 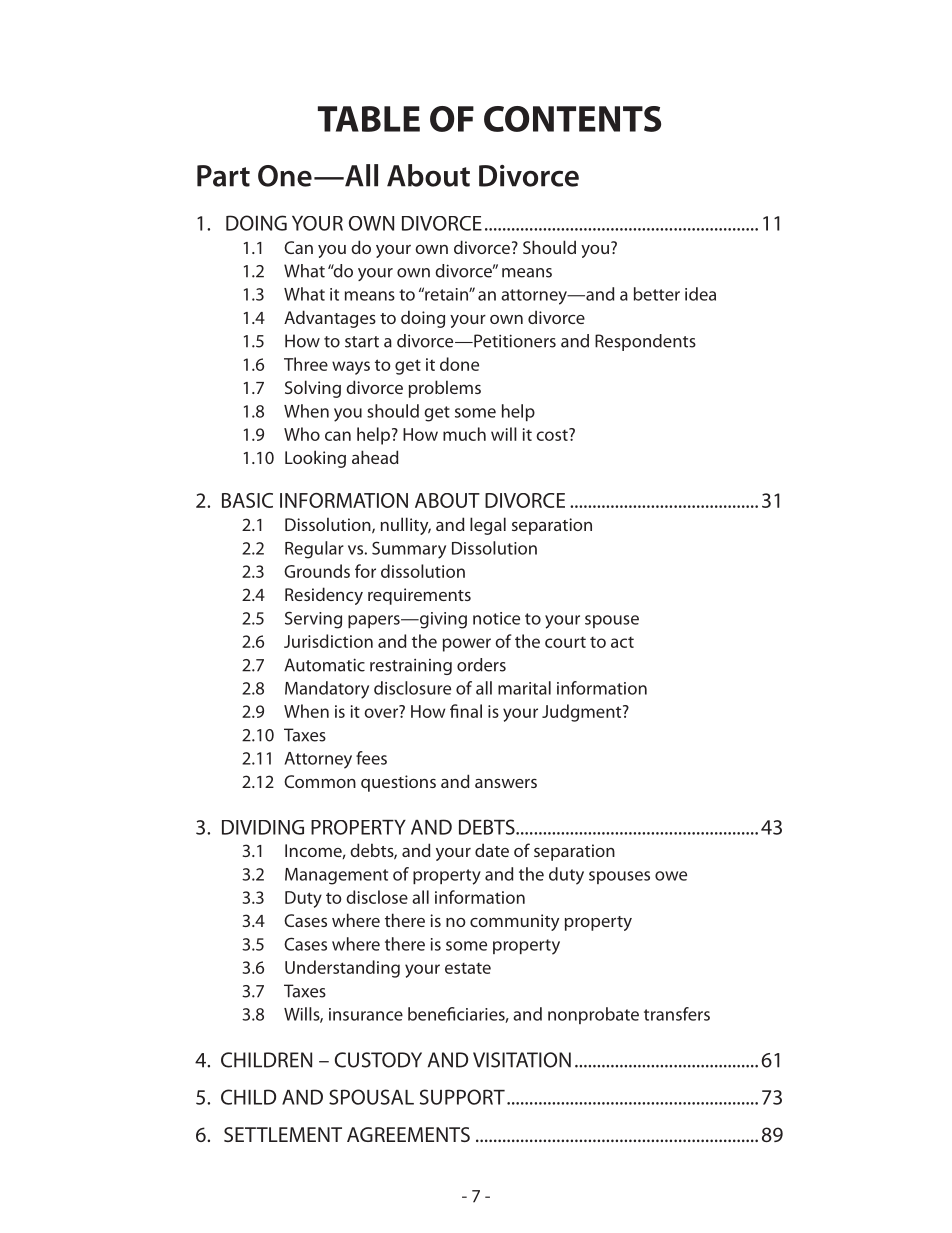 I want to click on CONTENTS, so click(x=572, y=119).
